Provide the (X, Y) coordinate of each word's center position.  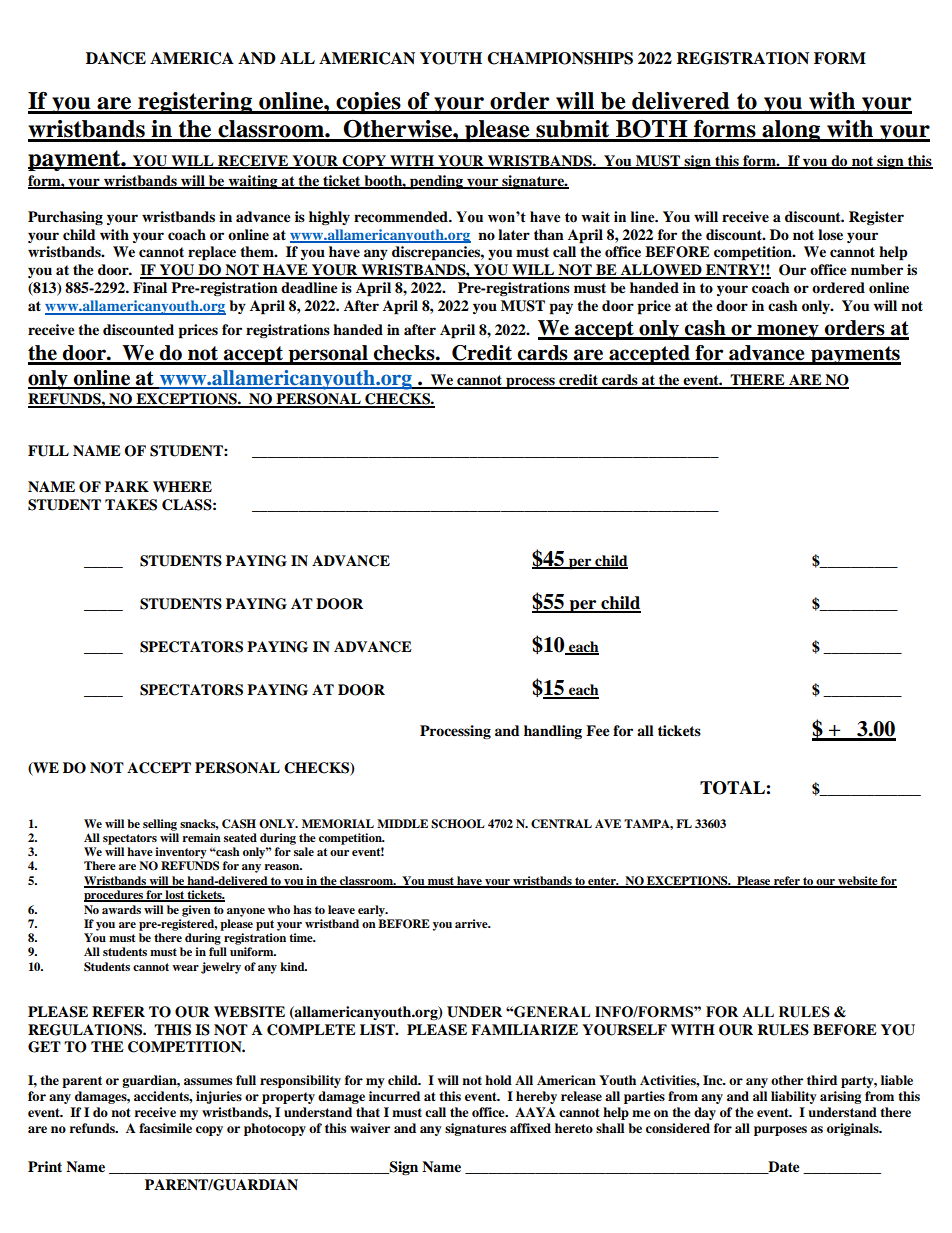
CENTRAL (561, 824)
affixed (530, 1128)
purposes (780, 1131)
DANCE (116, 58)
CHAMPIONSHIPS (560, 58)
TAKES (131, 505)
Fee (598, 731)
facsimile (165, 1128)
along (791, 131)
